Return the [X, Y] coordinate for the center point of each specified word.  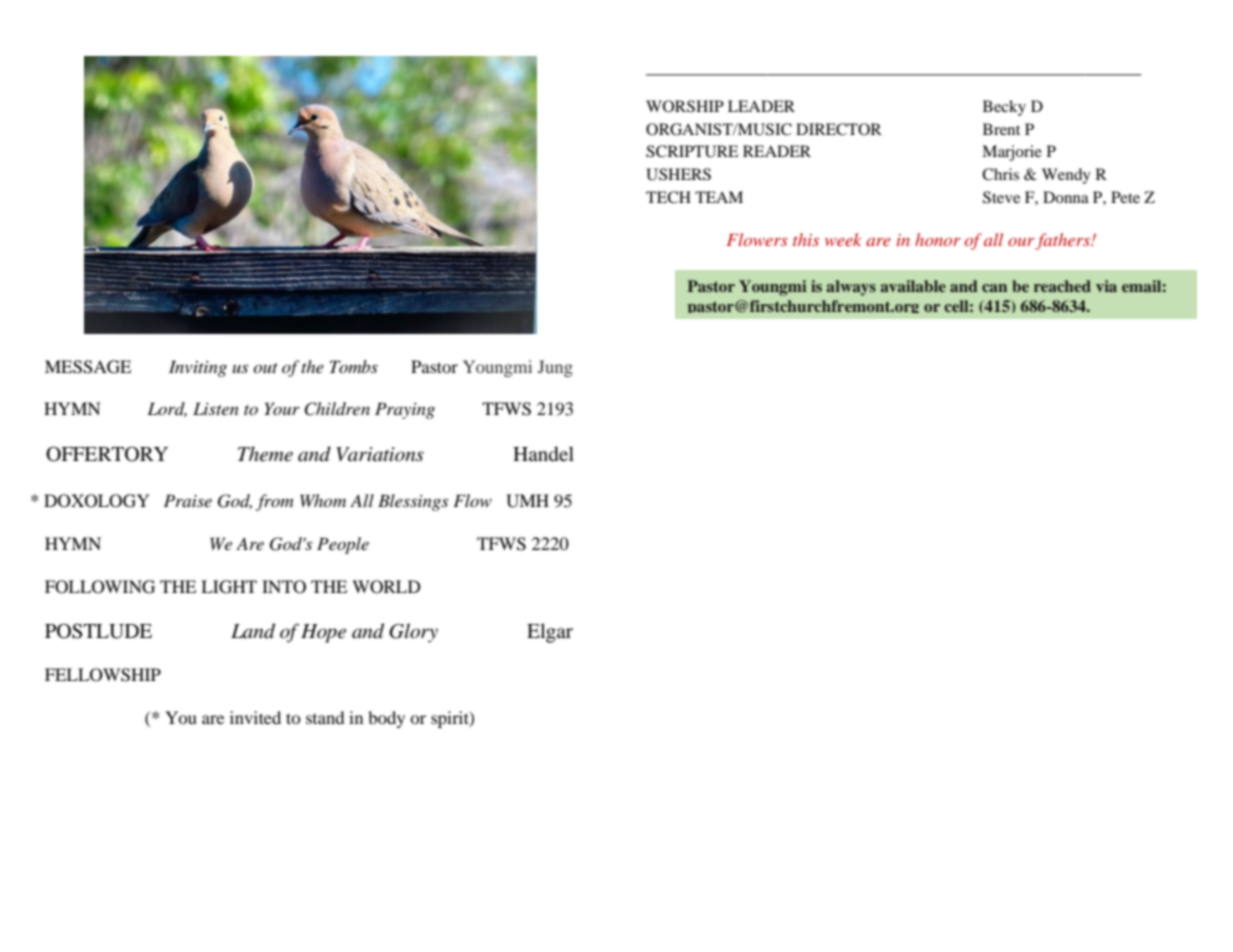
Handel [543, 454]
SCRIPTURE [692, 151]
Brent [1001, 129]
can [994, 288]
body [386, 719]
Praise [188, 500]
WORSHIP [685, 106]
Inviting [198, 368]
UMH [527, 501]
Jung [555, 368]
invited [255, 717]
